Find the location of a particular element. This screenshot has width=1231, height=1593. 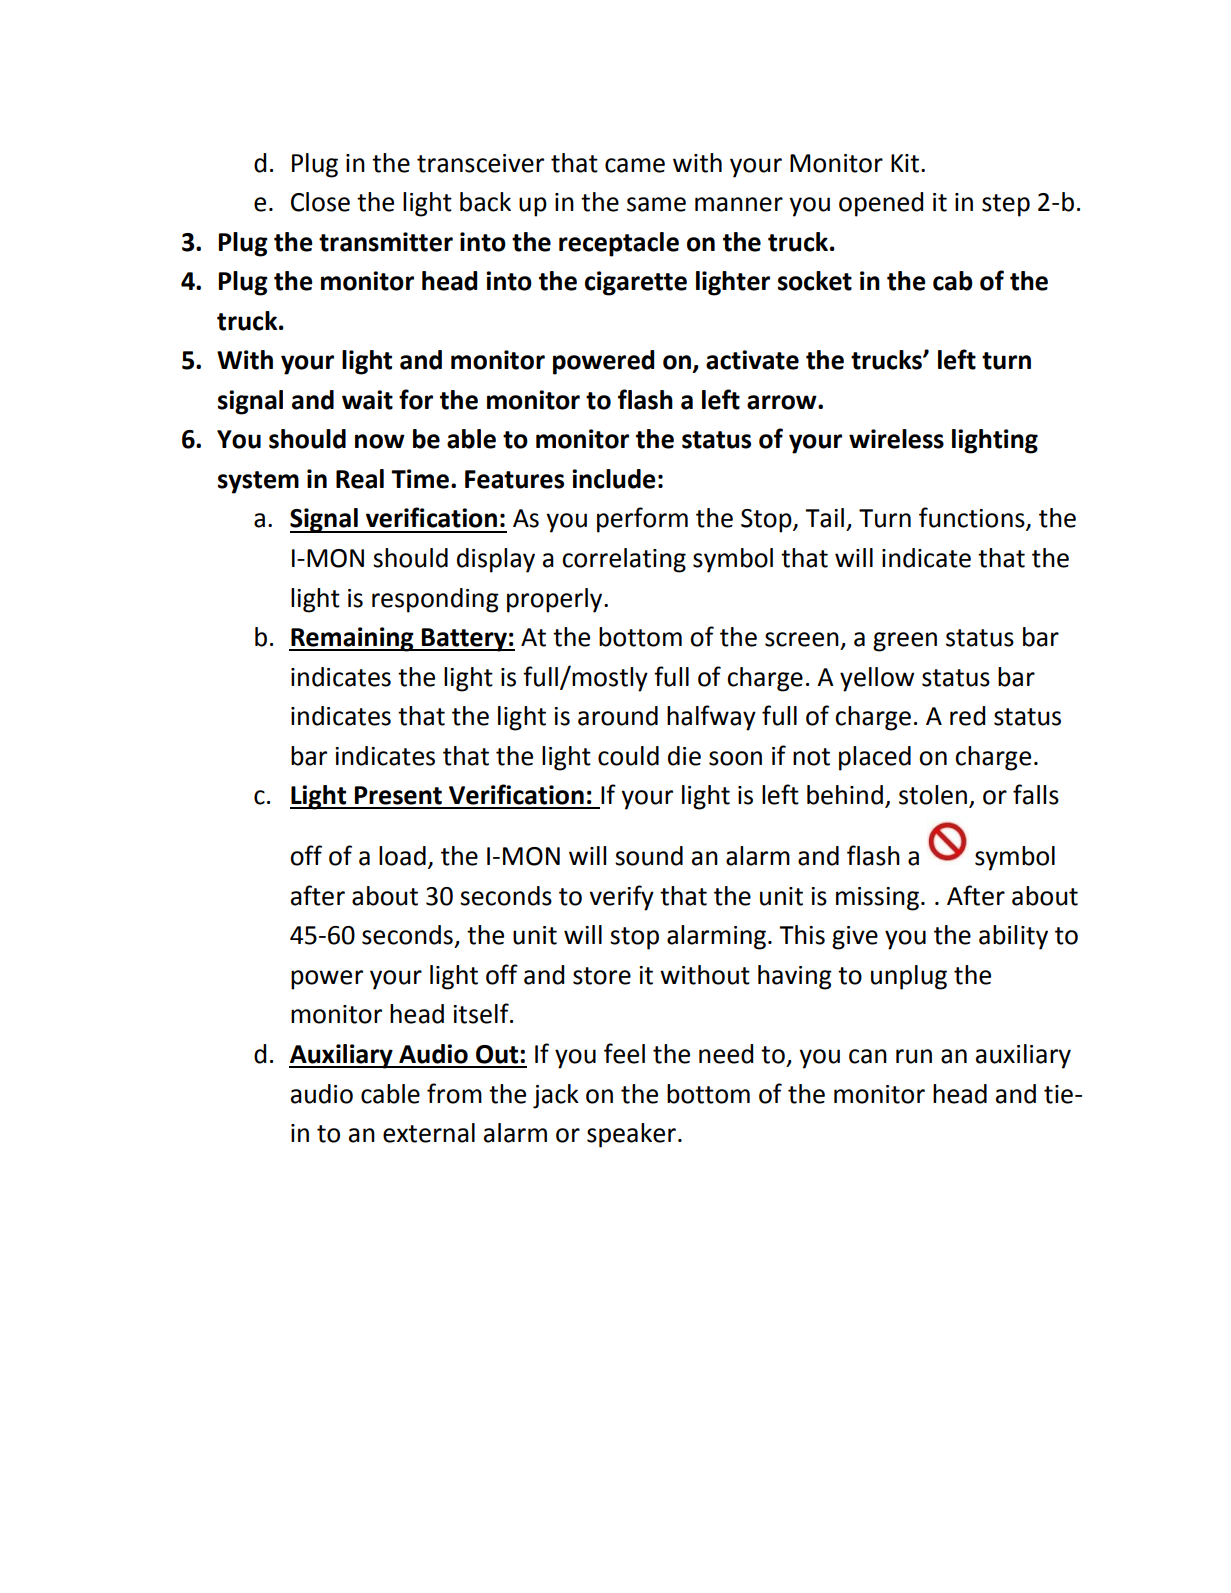

load is located at coordinates (402, 856).
